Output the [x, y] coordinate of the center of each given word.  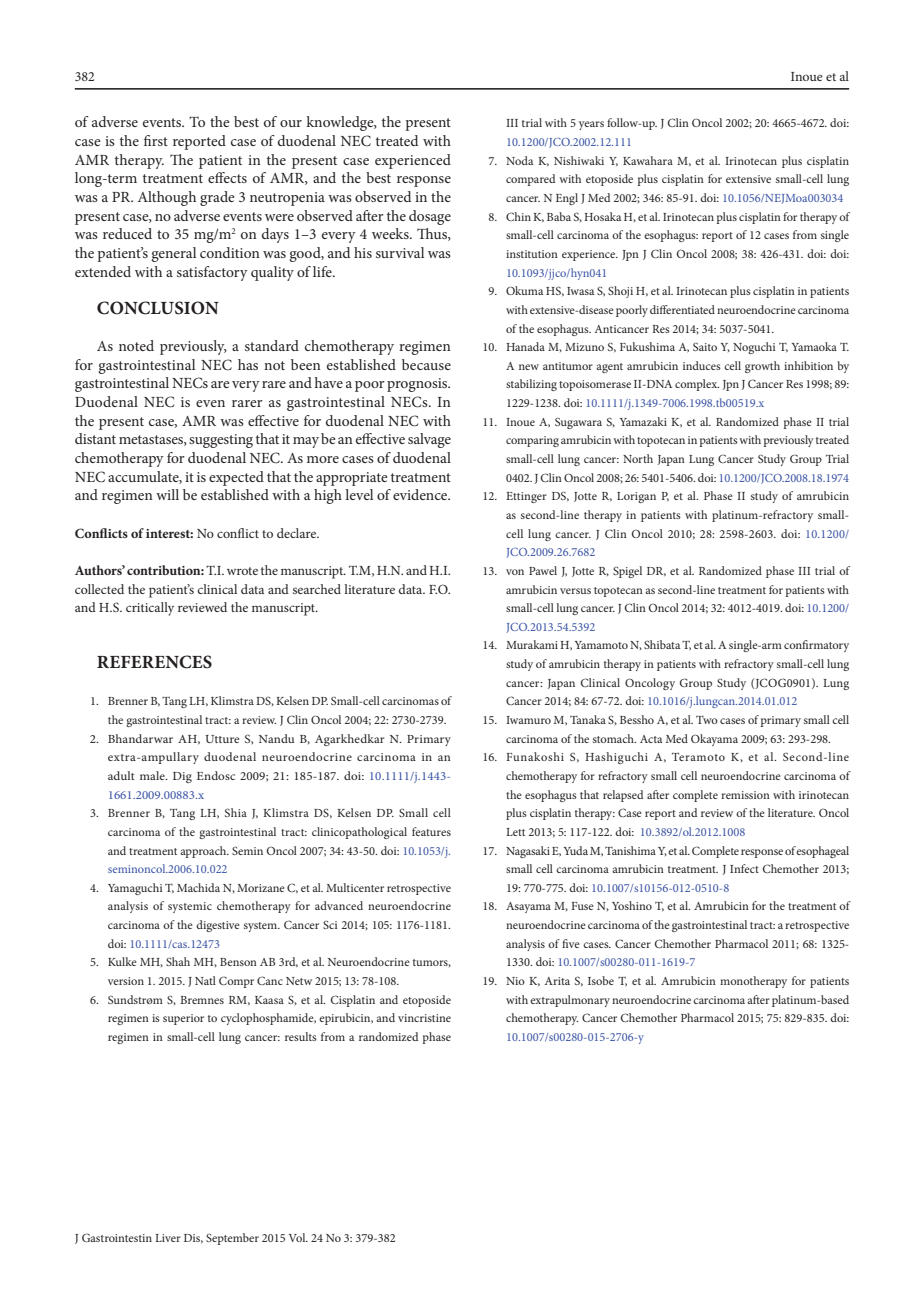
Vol [298, 1237]
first [156, 140]
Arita [557, 981]
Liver [168, 1238]
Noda [519, 160]
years [591, 125]
